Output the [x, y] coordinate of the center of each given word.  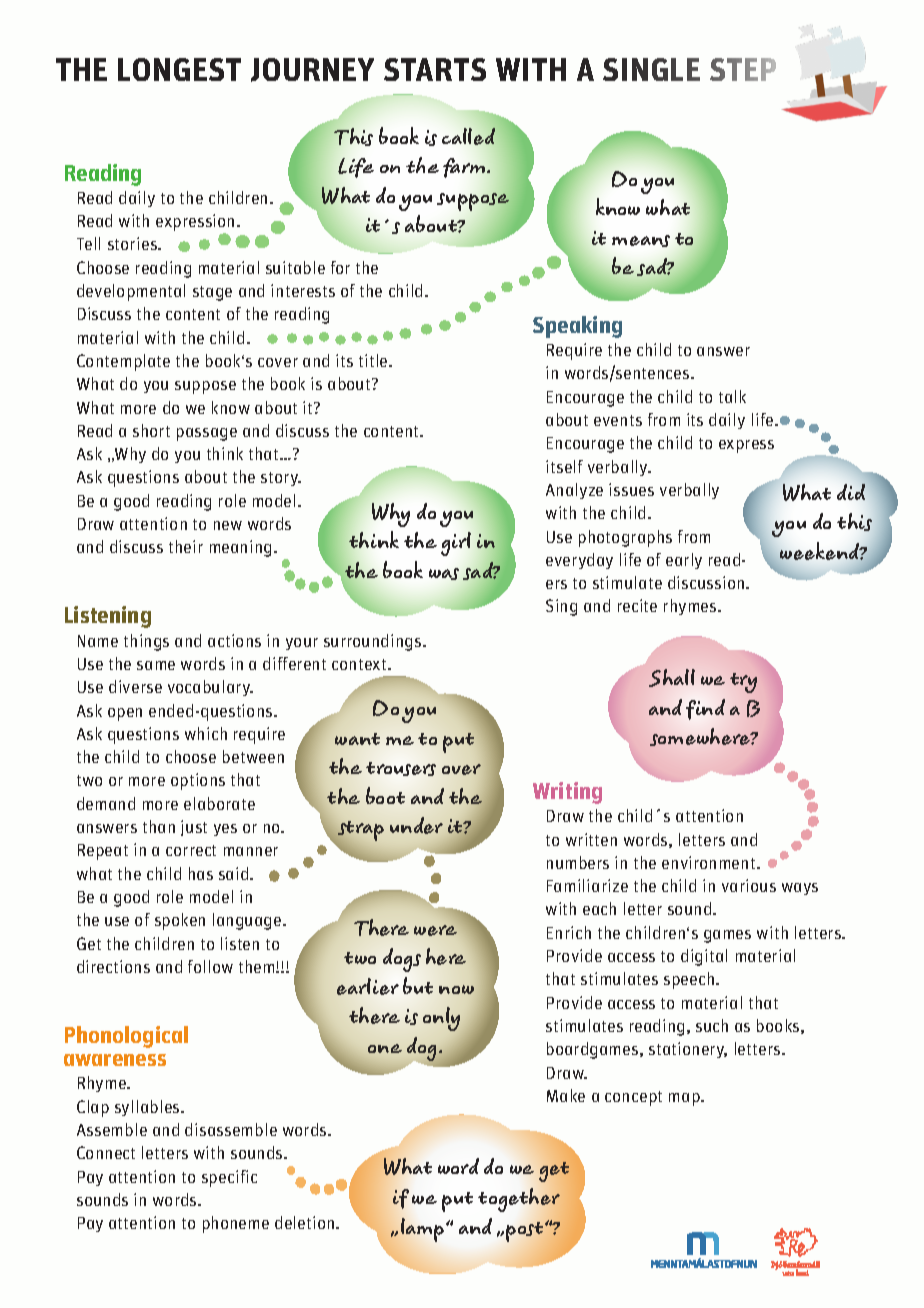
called [468, 136]
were [435, 930]
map [685, 1099]
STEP [743, 69]
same [156, 665]
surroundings [374, 642]
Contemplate [123, 362]
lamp [424, 1230]
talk [732, 396]
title [374, 360]
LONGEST [179, 69]
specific [229, 1178]
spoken [180, 921]
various [749, 885]
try [743, 683]
